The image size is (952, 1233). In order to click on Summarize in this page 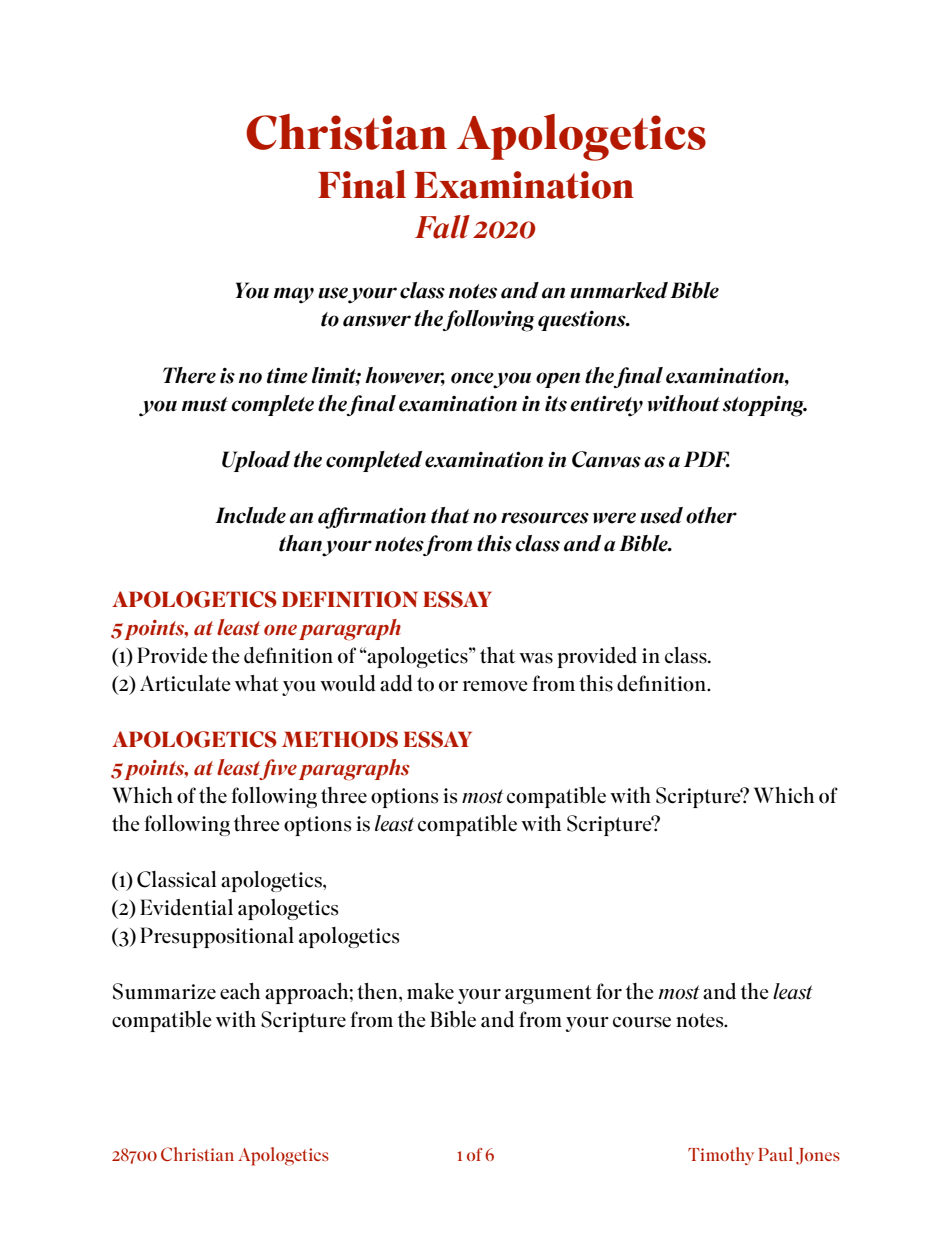, I will do `click(164, 991)`.
